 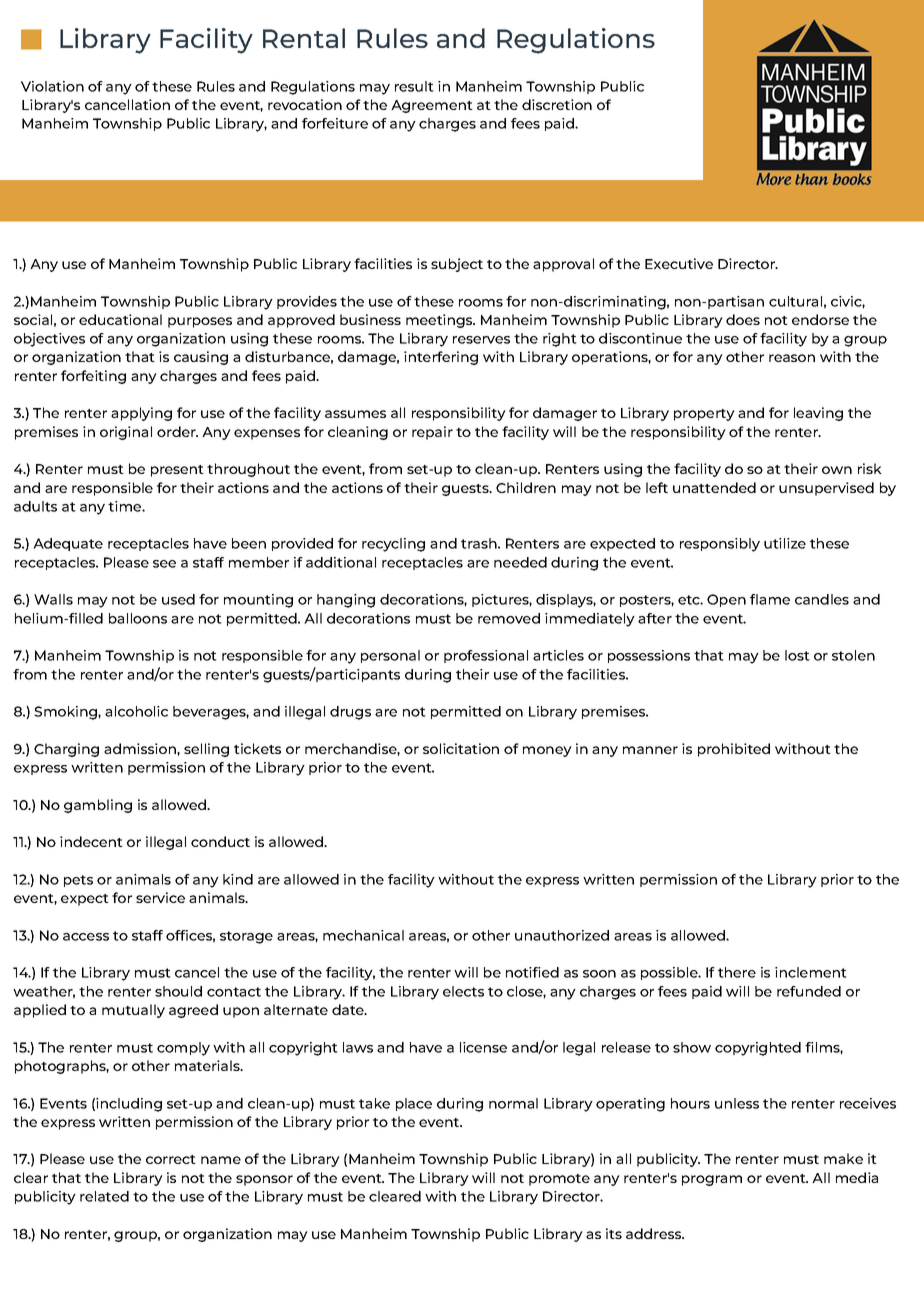 What do you see at coordinates (818, 414) in the screenshot?
I see `leaving` at bounding box center [818, 414].
